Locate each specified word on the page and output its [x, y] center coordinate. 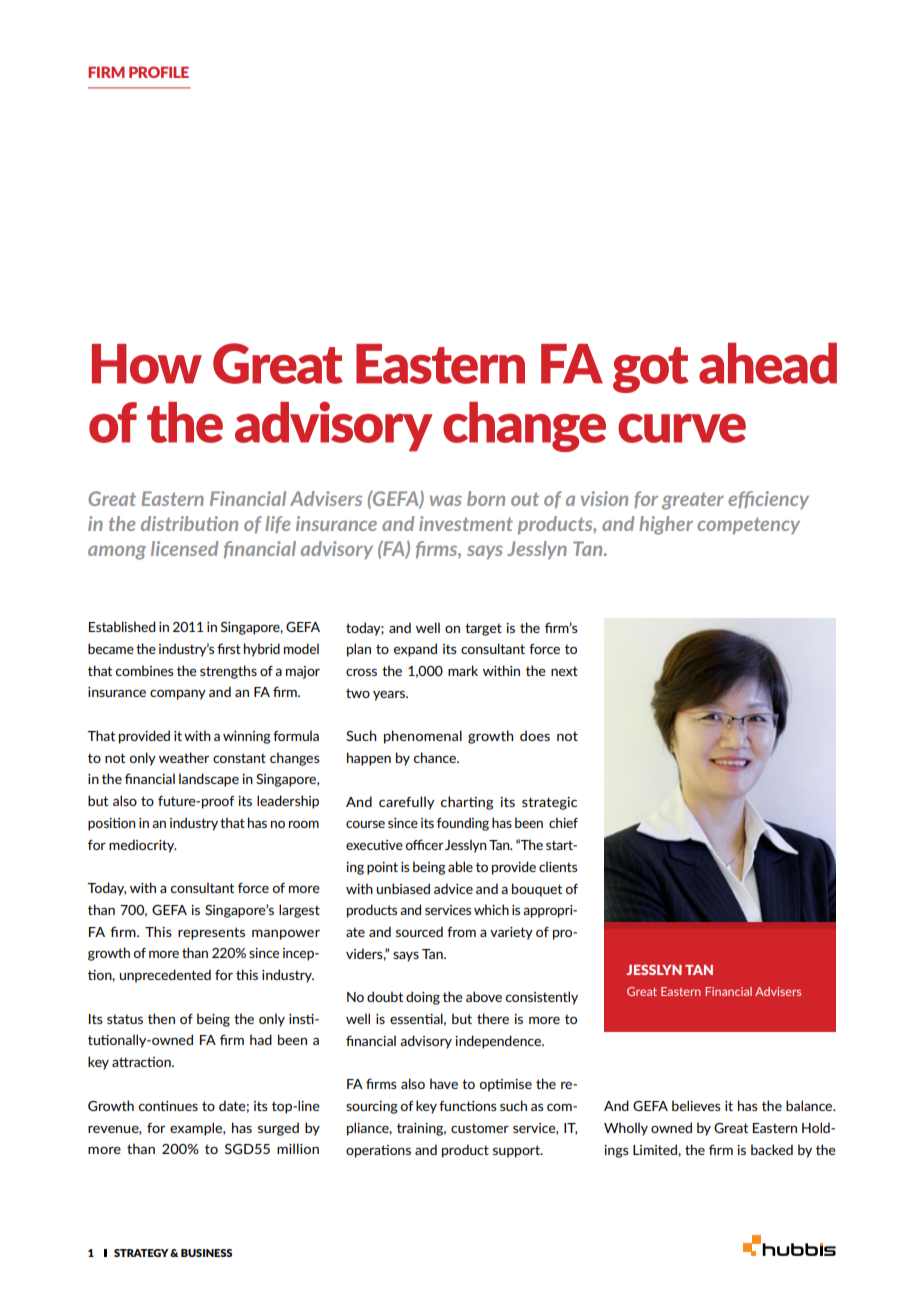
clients [558, 866]
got [651, 370]
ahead [768, 363]
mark [463, 670]
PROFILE [159, 72]
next [564, 671]
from [461, 932]
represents [211, 933]
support [517, 1151]
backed [772, 1149]
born [486, 498]
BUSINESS [206, 1253]
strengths [228, 672]
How [147, 364]
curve [682, 428]
